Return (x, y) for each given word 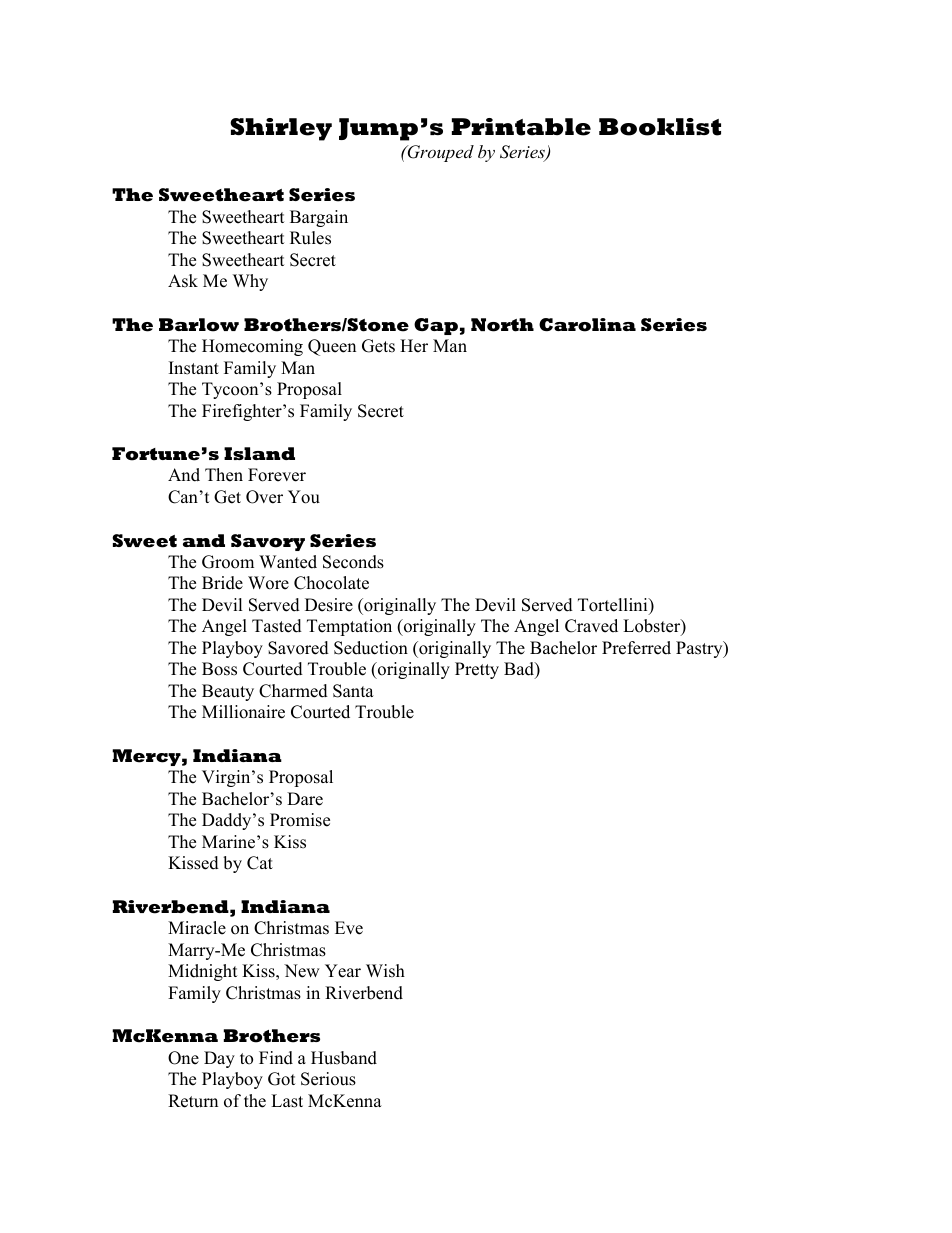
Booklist (660, 127)
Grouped (439, 153)
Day (219, 1059)
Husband (344, 1058)
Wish (385, 971)
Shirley (281, 129)
